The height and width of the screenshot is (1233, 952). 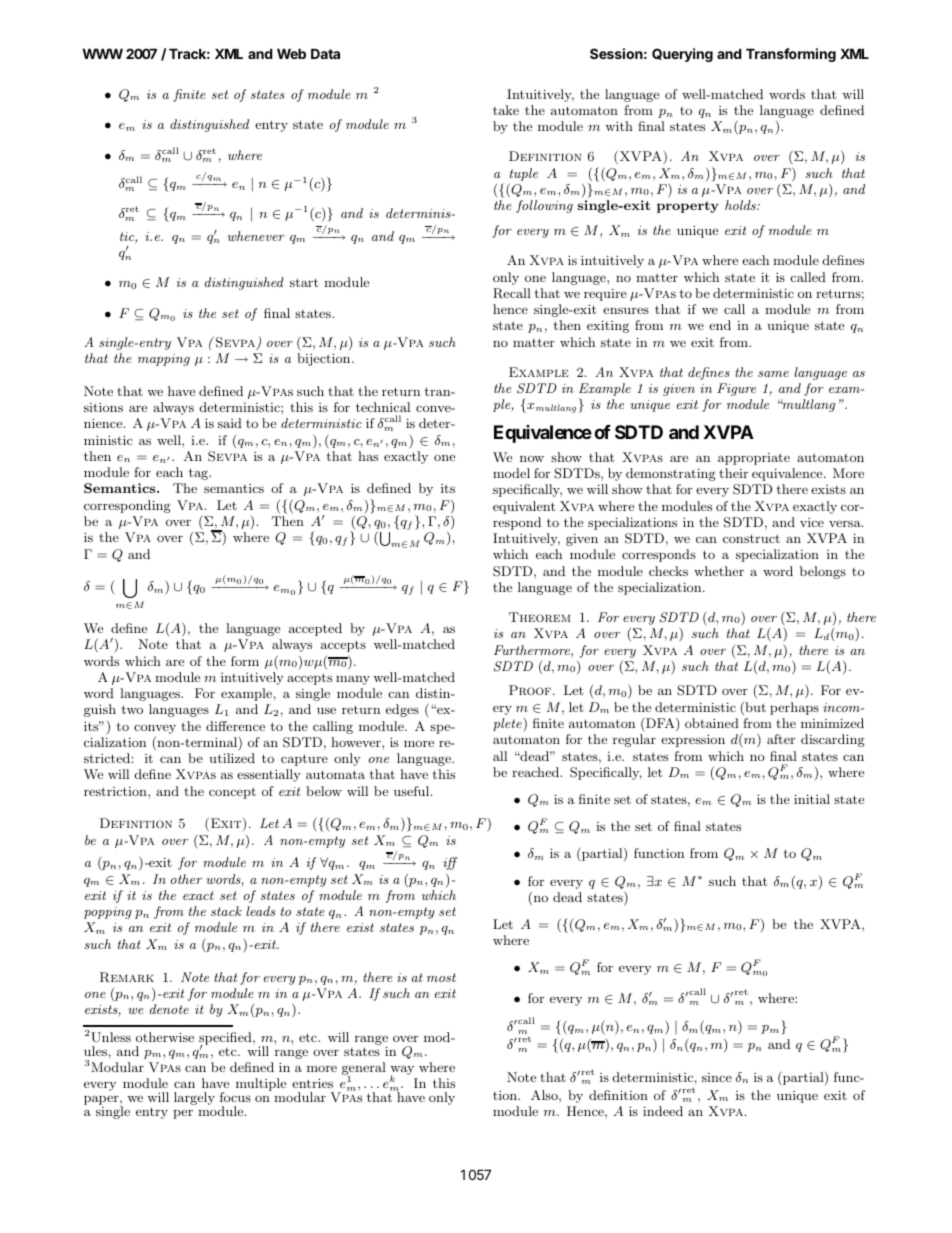 I want to click on after, so click(x=781, y=739).
